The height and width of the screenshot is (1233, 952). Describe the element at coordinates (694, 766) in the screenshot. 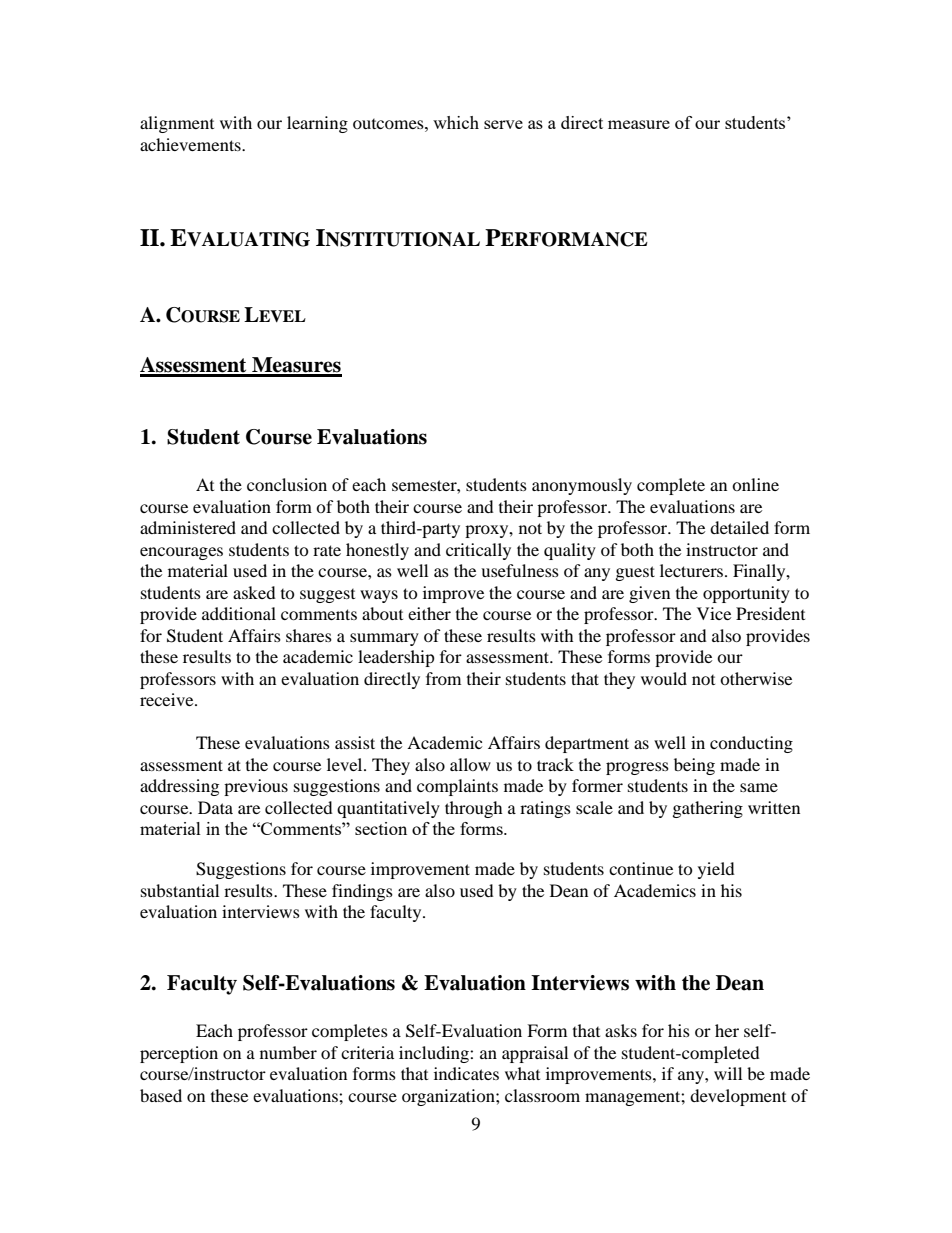

I see `being` at that location.
